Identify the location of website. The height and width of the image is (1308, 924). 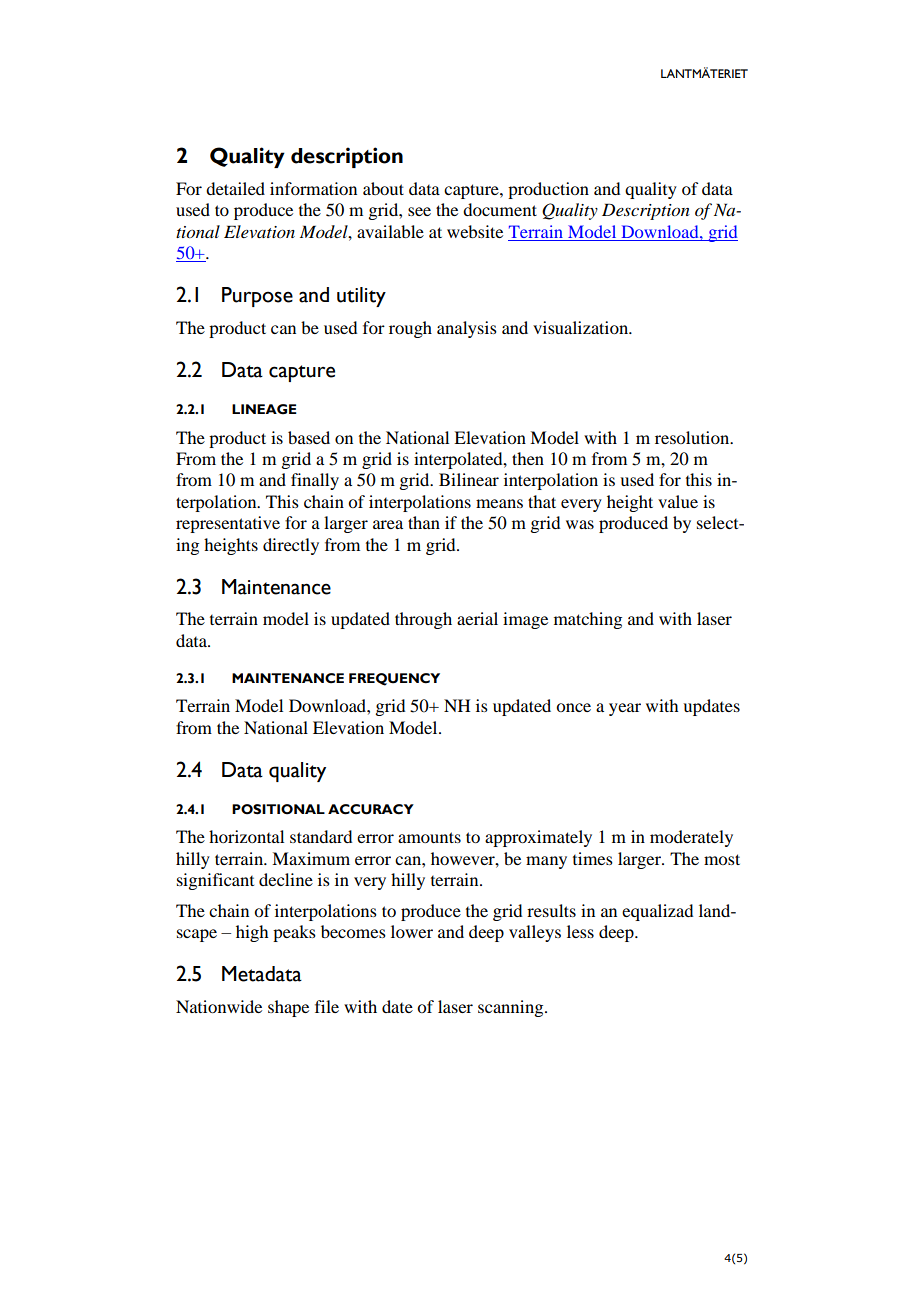
(475, 231).
